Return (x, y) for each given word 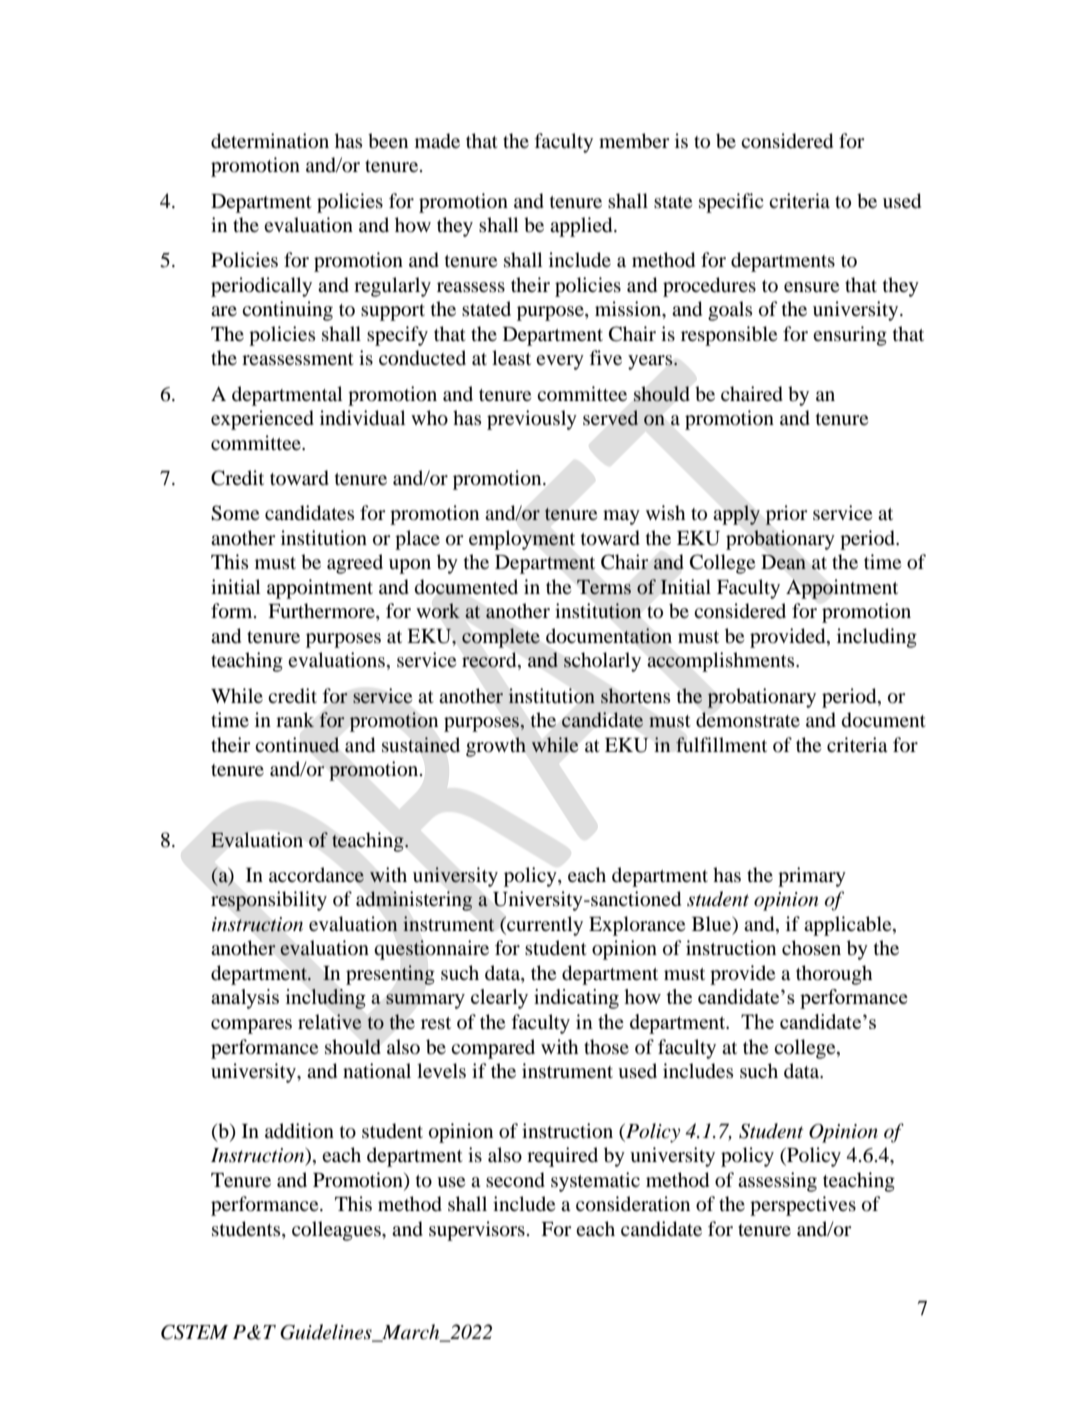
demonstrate (748, 720)
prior (786, 515)
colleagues (337, 1231)
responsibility (269, 901)
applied (582, 227)
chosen (811, 948)
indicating (576, 999)
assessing (777, 1182)
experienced (262, 420)
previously (532, 420)
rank (295, 719)
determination (270, 141)
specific (731, 203)
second (515, 1180)
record (490, 661)
